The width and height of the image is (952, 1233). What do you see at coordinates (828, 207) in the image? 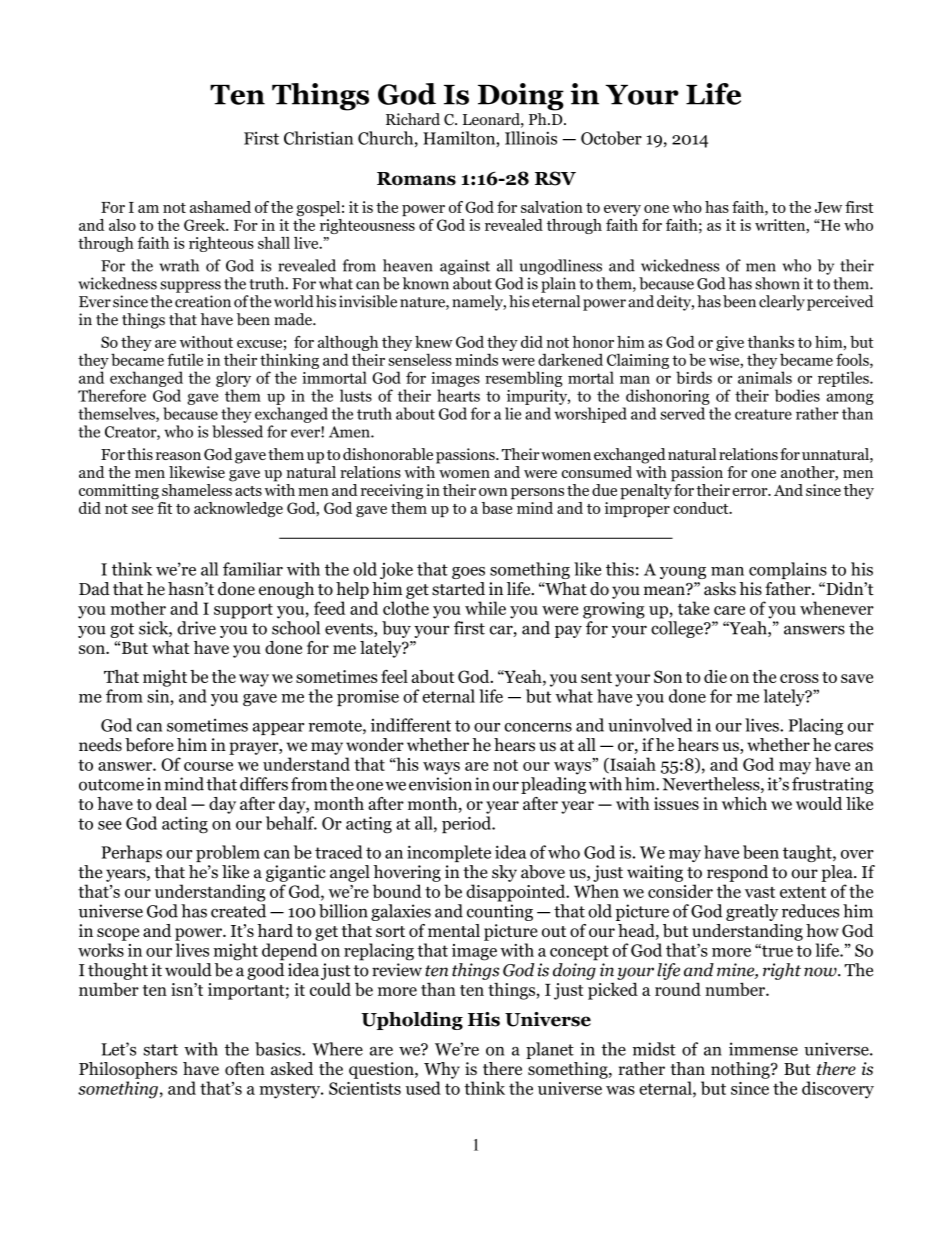
I see `Jew` at bounding box center [828, 207].
